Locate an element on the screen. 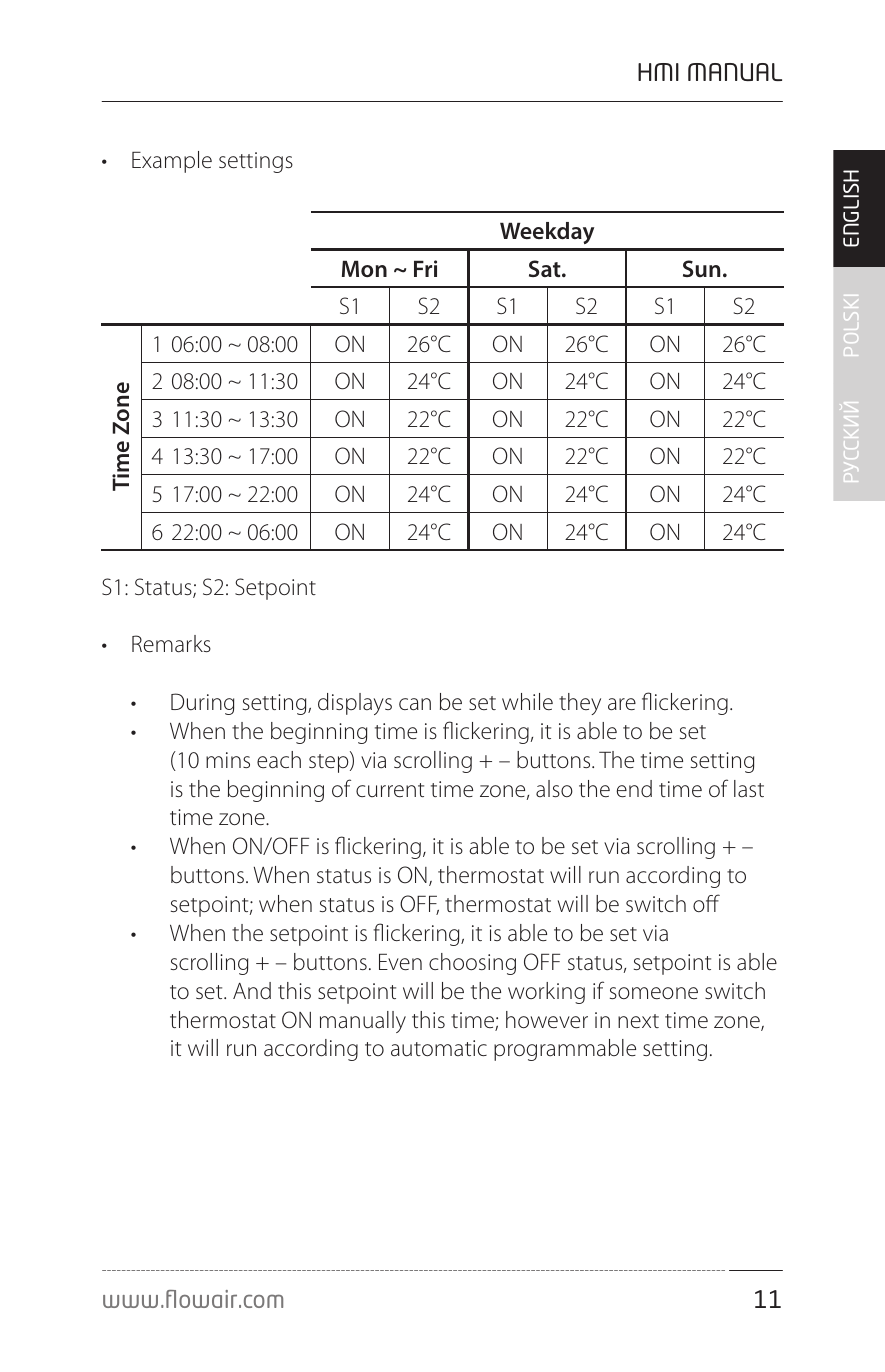 This screenshot has width=885, height=1372. automatic is located at coordinates (439, 1048).
